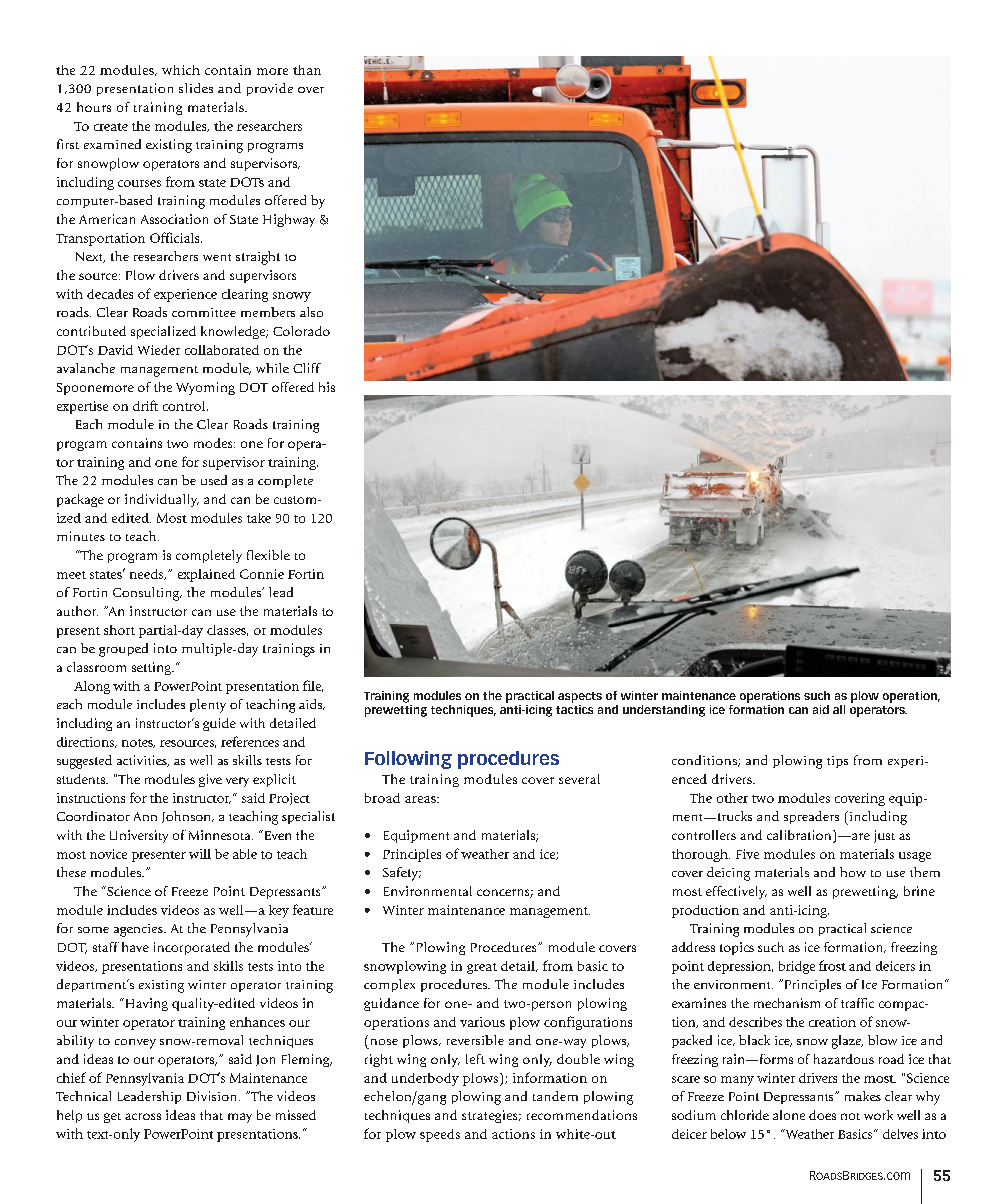  I want to click on slides, so click(196, 88).
